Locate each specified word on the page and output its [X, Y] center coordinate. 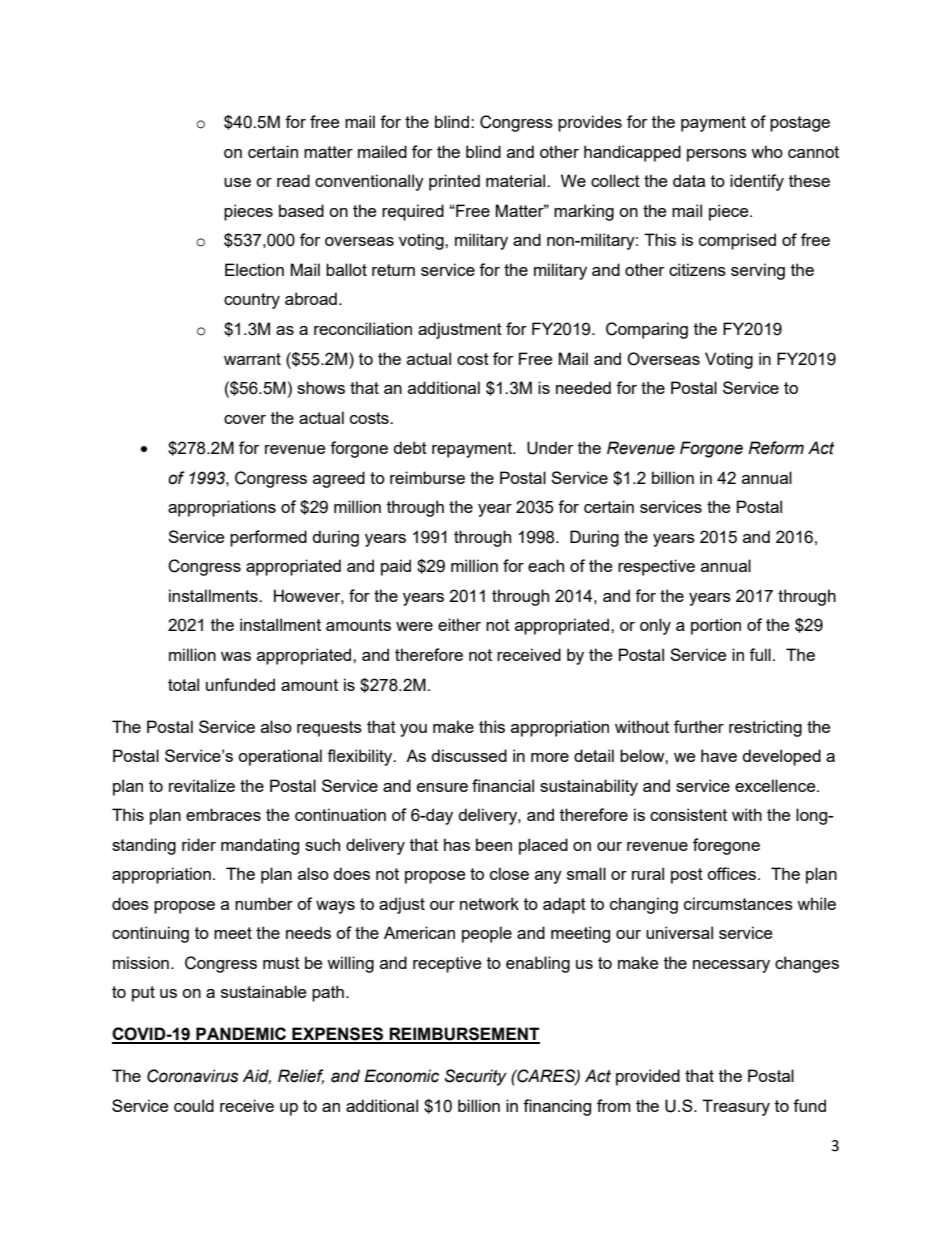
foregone [726, 846]
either [459, 624]
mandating [260, 846]
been [494, 844]
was [236, 656]
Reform [776, 448]
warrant [252, 359]
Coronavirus [193, 1076]
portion [716, 626]
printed [454, 182]
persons [717, 155]
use [237, 182]
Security [476, 1077]
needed [583, 387]
